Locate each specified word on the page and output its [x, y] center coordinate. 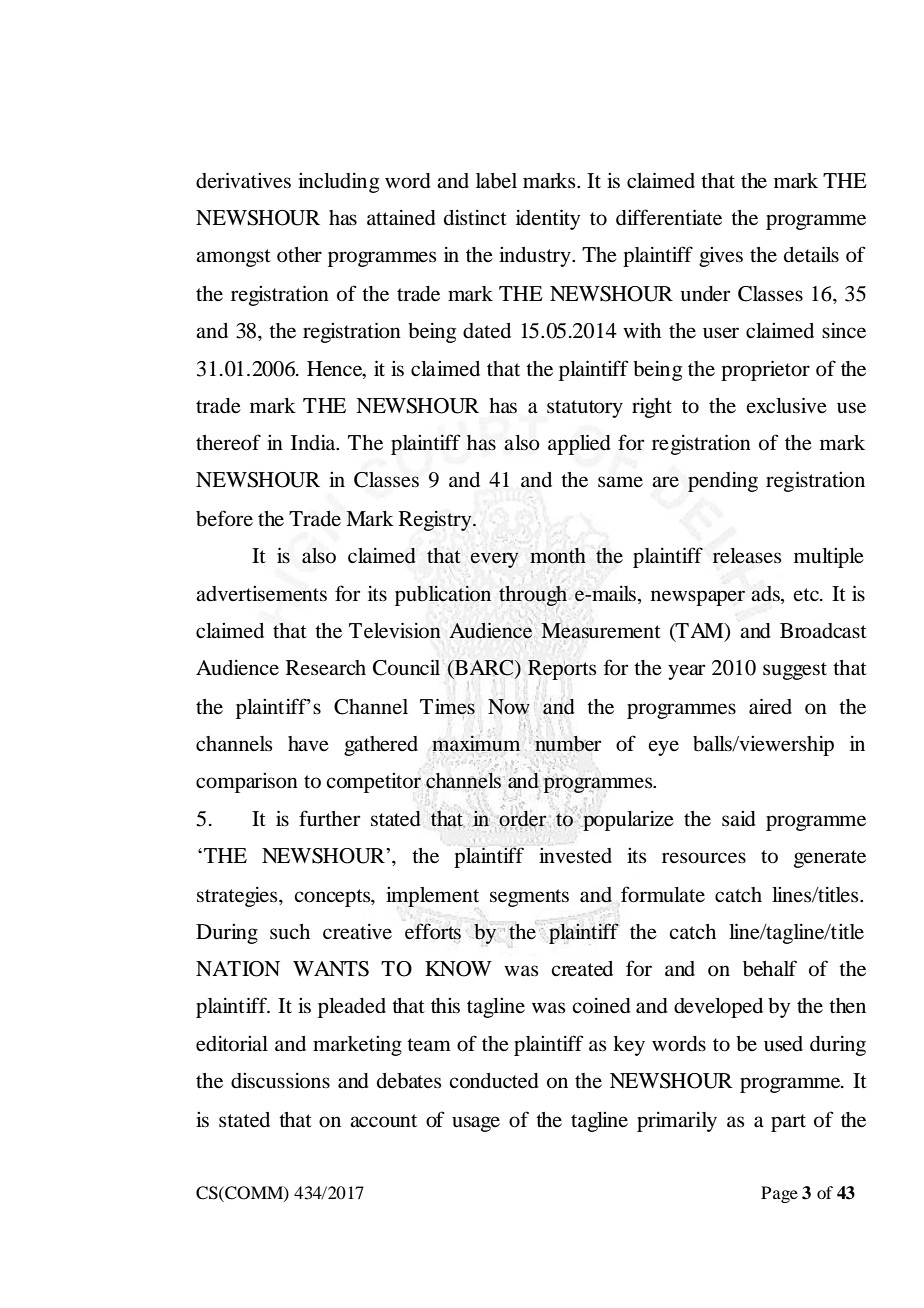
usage [476, 1124]
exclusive [786, 405]
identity [548, 219]
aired [770, 706]
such [290, 932]
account [383, 1121]
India [314, 443]
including [338, 183]
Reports [562, 670]
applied [579, 444]
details [811, 254]
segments [529, 898]
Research [326, 668]
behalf [770, 968]
